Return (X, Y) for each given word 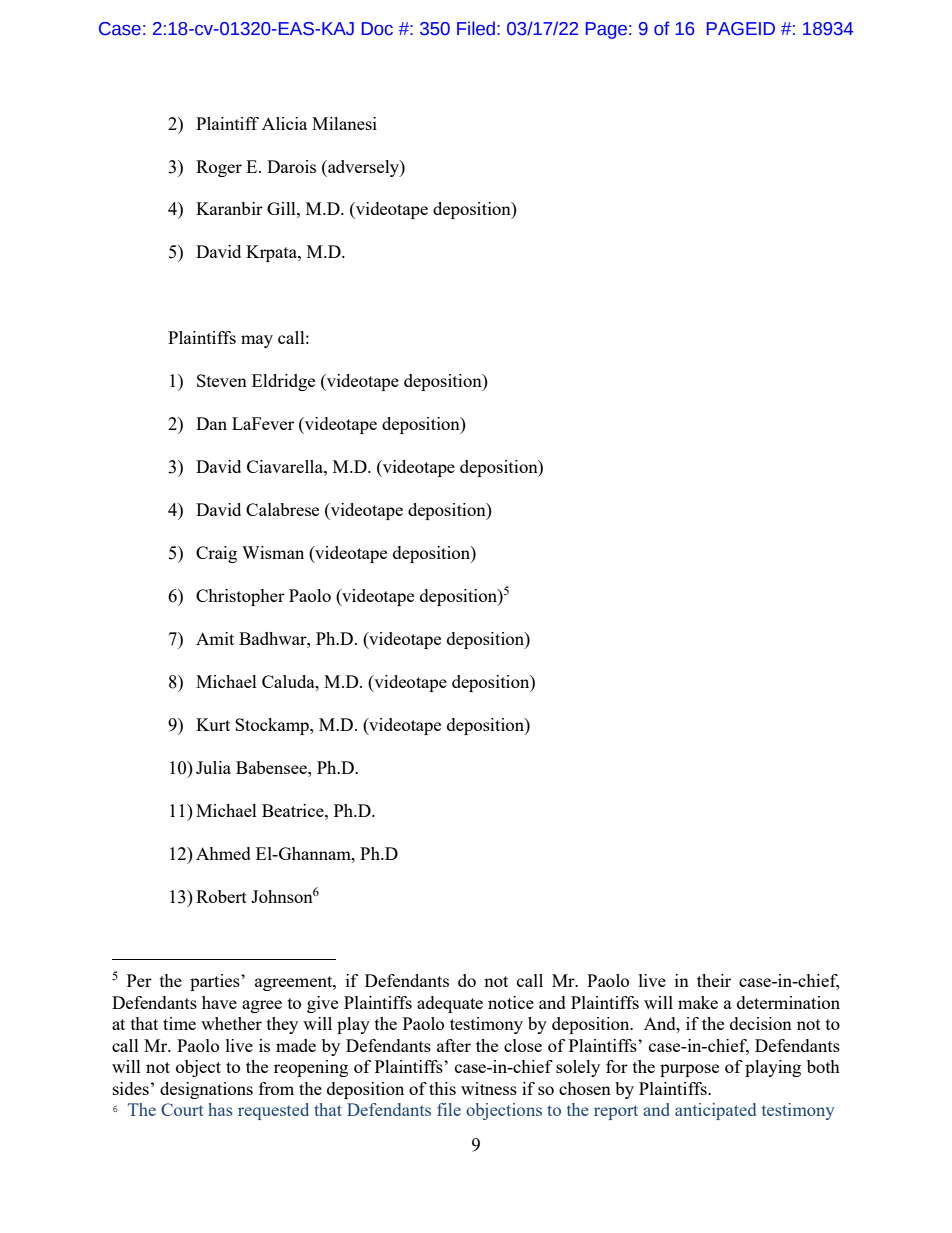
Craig (216, 554)
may (257, 341)
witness (489, 1088)
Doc (377, 29)
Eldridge (283, 382)
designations (206, 1090)
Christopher (240, 597)
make (698, 1002)
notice (511, 1002)
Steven (222, 380)
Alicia (284, 123)
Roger (219, 168)
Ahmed (223, 853)
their (714, 980)
